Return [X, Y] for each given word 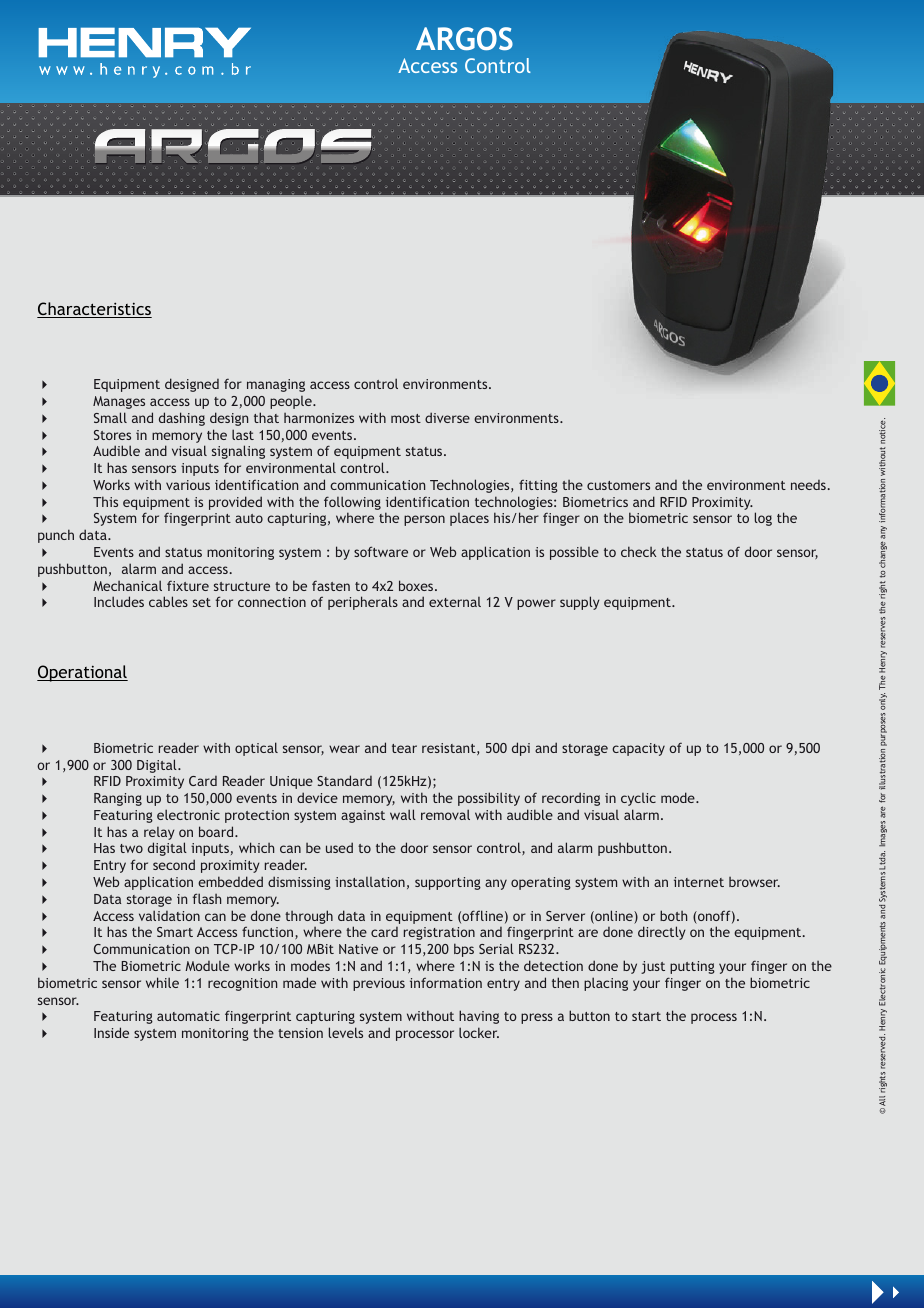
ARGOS [464, 39]
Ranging [118, 799]
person [424, 520]
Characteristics [94, 310]
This [105, 501]
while [162, 982]
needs [808, 485]
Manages [119, 402]
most [406, 418]
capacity [638, 749]
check [638, 551]
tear [404, 748]
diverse [447, 417]
